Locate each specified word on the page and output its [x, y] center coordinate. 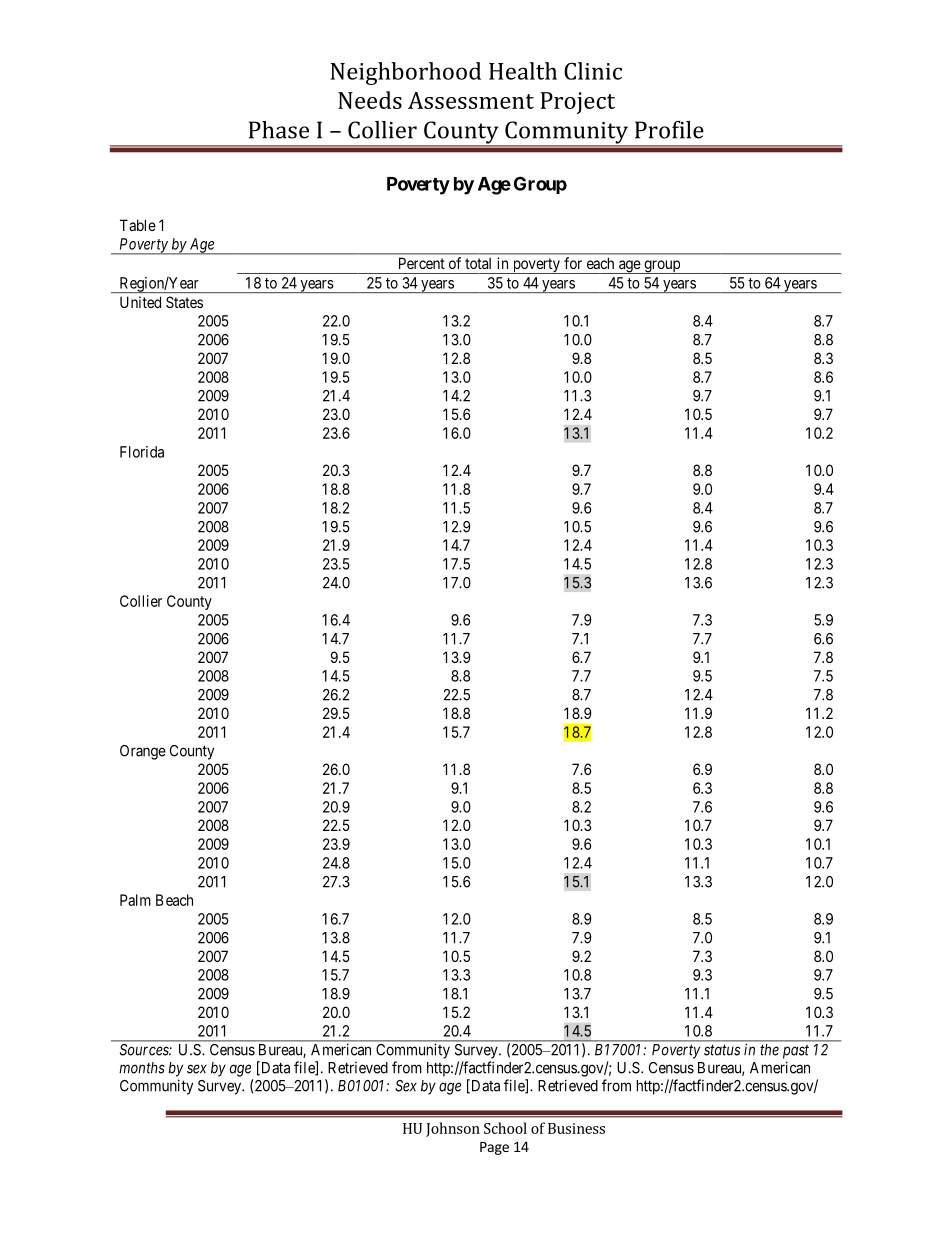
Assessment [471, 100]
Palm [135, 900]
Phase [279, 130]
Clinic [593, 71]
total [478, 263]
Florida [142, 452]
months [142, 1068]
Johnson [453, 1129]
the [769, 1050]
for [573, 263]
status [722, 1050]
